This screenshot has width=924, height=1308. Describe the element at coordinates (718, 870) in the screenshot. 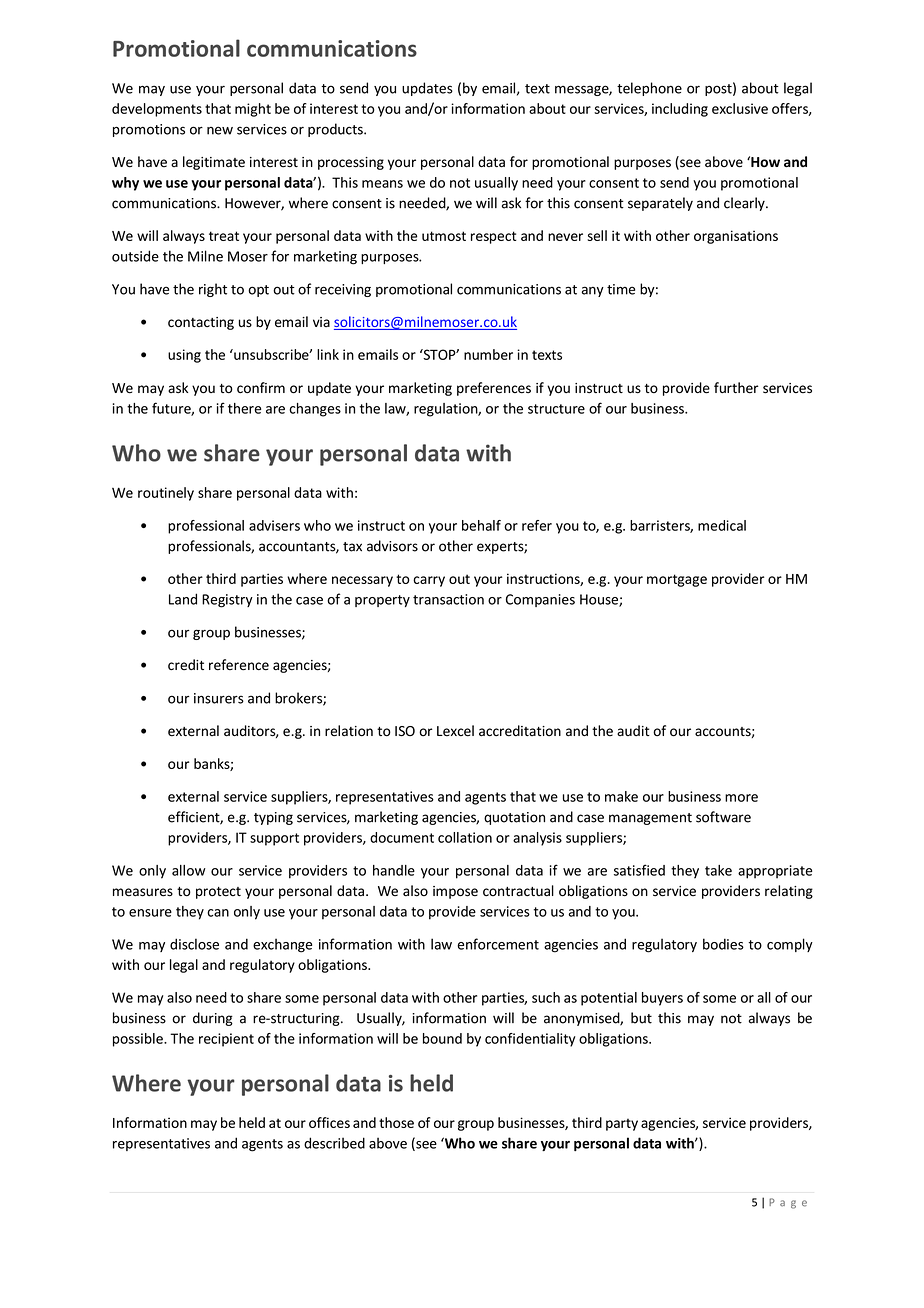

I see `take` at that location.
